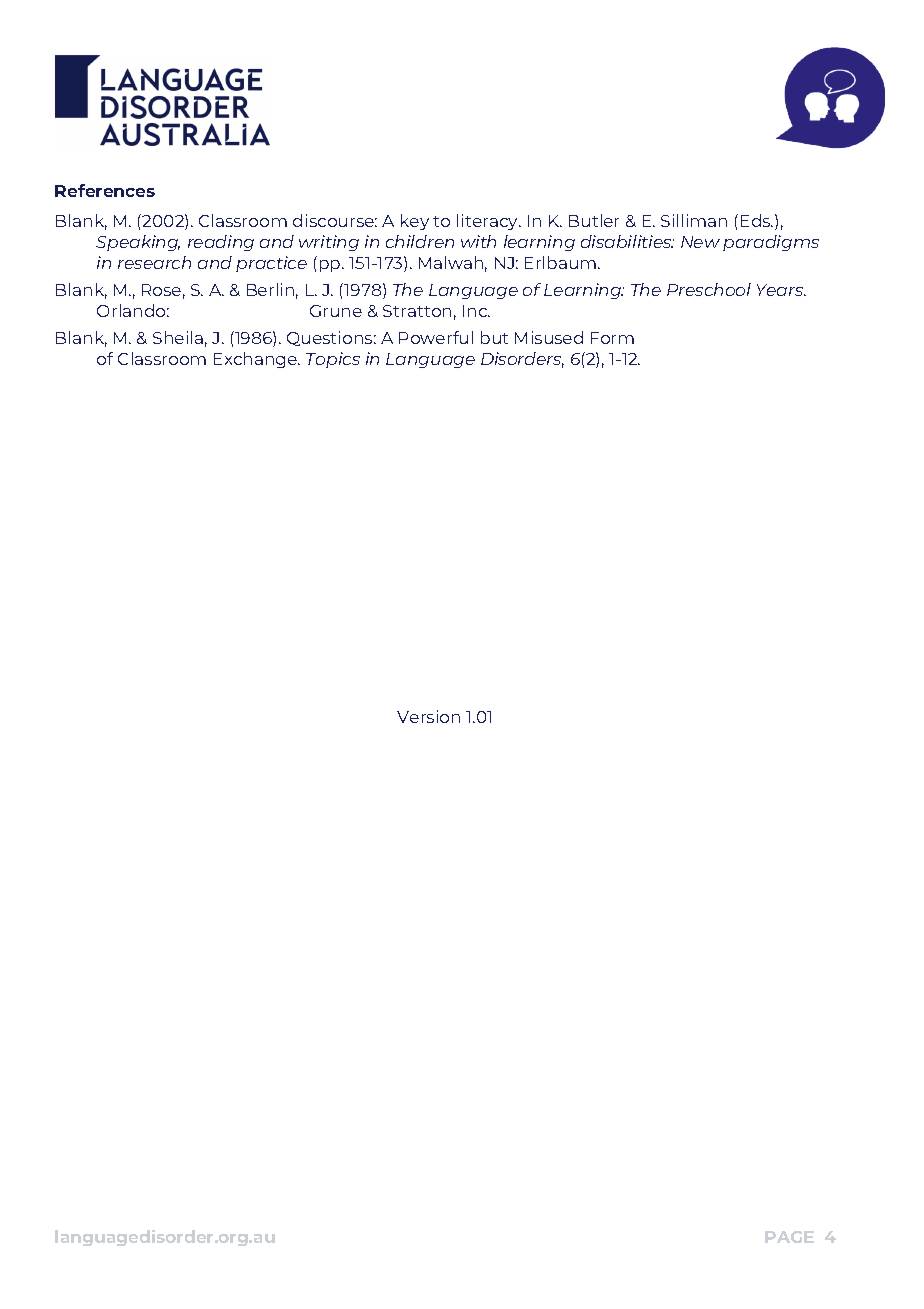  What do you see at coordinates (256, 360) in the screenshot?
I see `Exchange` at bounding box center [256, 360].
